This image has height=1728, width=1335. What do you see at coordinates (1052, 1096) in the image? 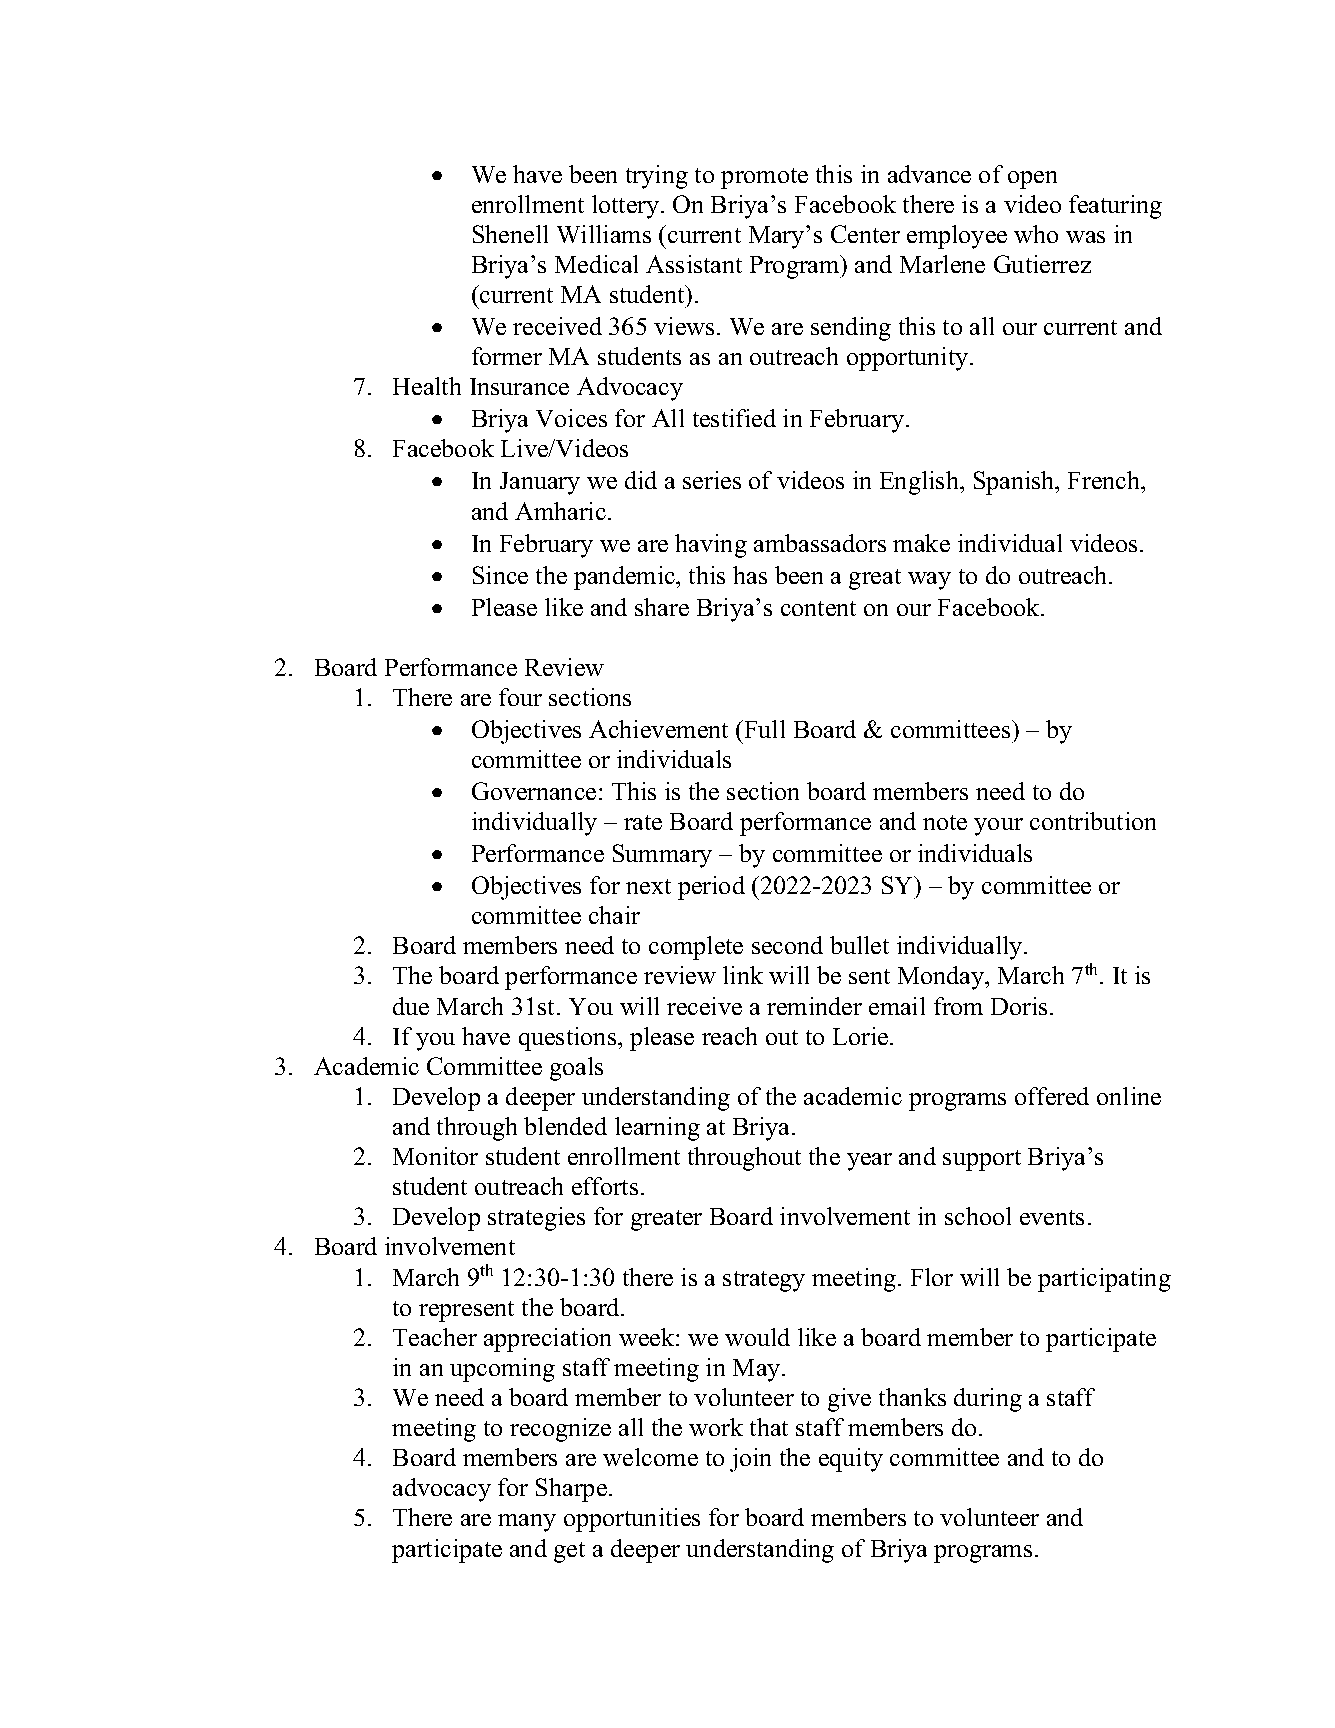
I see `offered` at bounding box center [1052, 1096].
